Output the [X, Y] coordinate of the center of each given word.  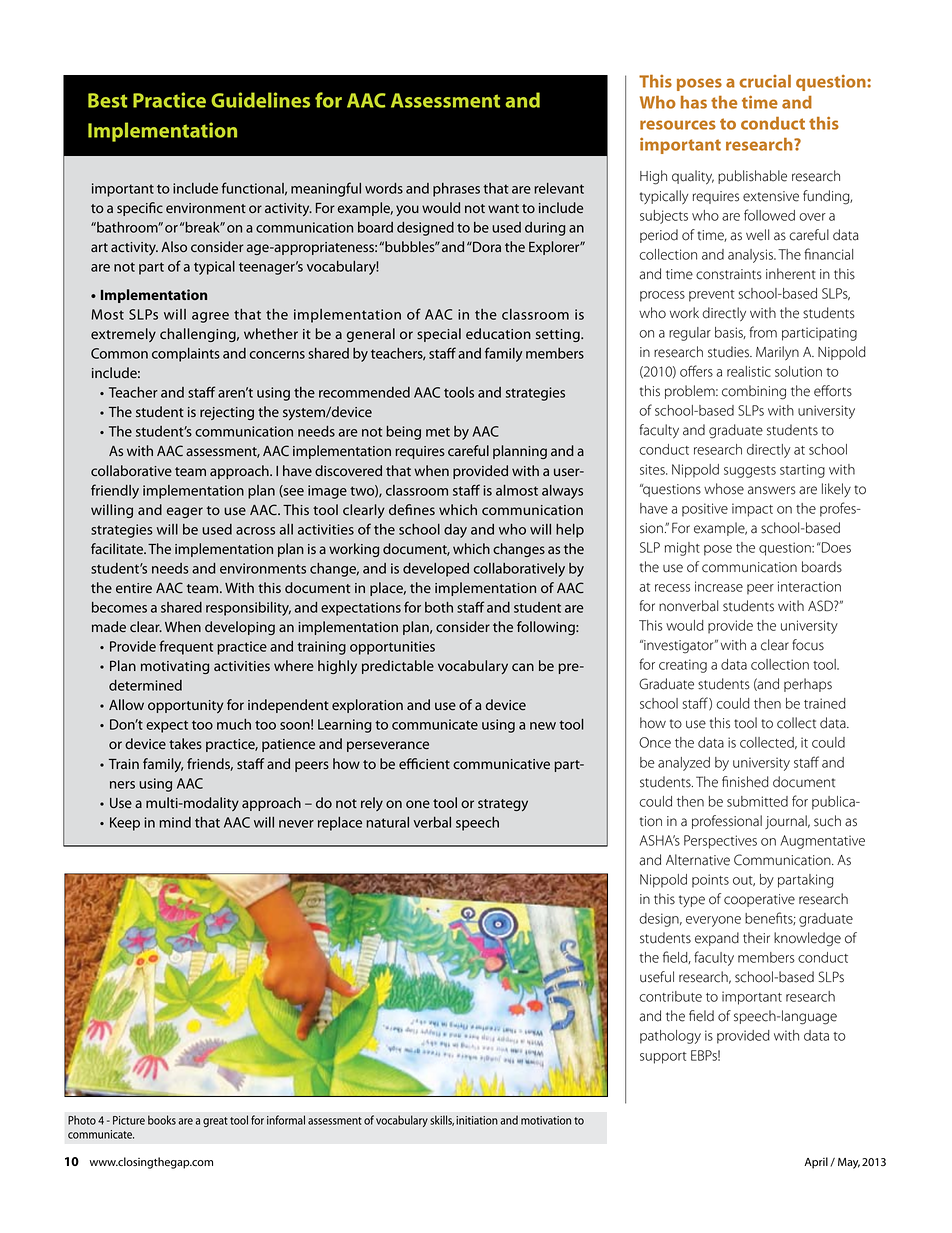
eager [185, 512]
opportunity [186, 706]
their [756, 938]
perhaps [808, 685]
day [455, 531]
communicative [501, 764]
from [763, 332]
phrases [456, 190]
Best [108, 100]
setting [559, 335]
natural [388, 822]
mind [175, 822]
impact [752, 510]
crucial [765, 81]
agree [210, 317]
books [162, 1120]
